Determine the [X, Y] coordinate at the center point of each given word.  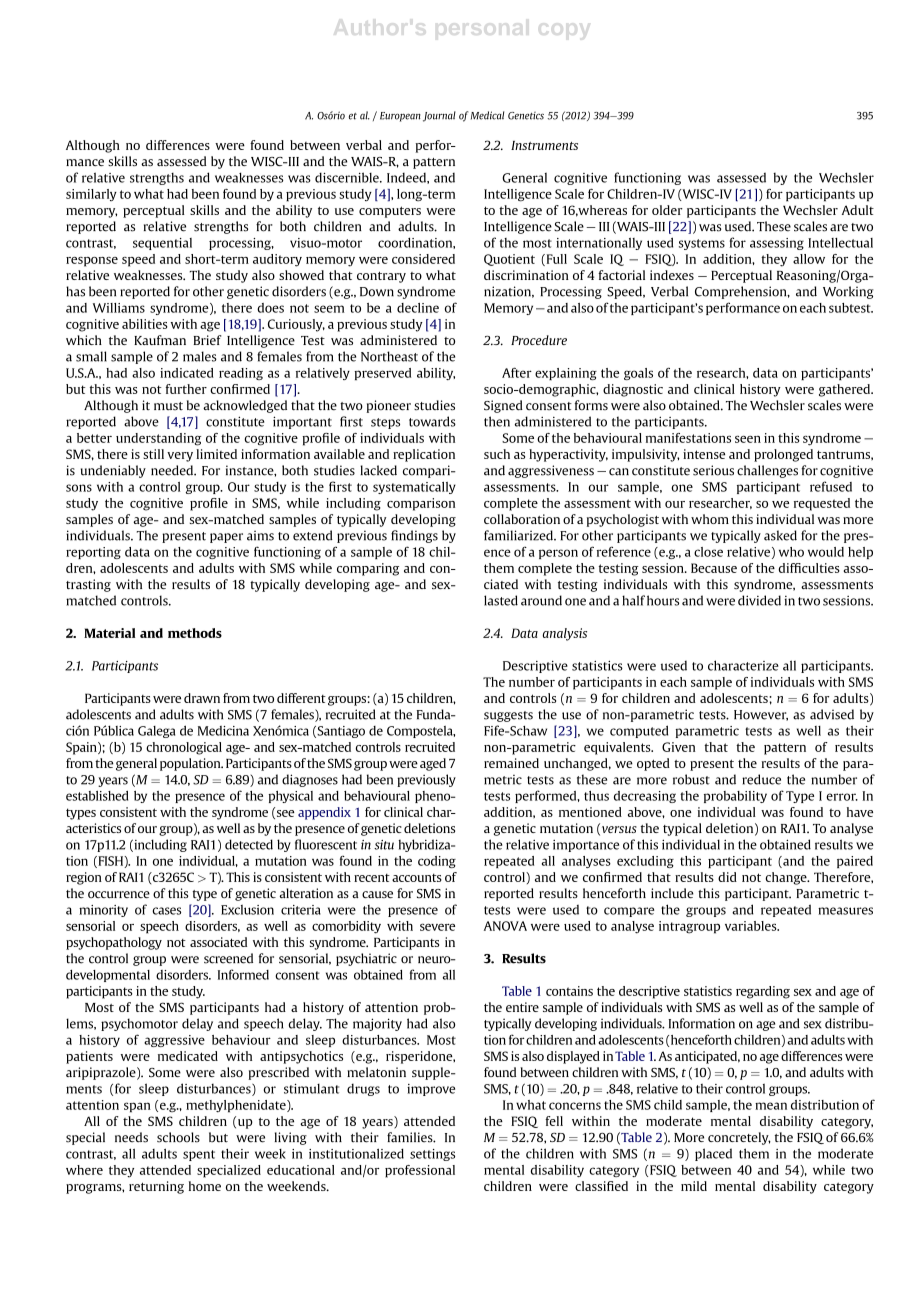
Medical [487, 115]
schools [178, 1137]
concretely [739, 1138]
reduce [761, 779]
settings [432, 1155]
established [97, 796]
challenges [767, 471]
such [497, 454]
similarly [91, 195]
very [180, 457]
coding [437, 862]
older [667, 210]
